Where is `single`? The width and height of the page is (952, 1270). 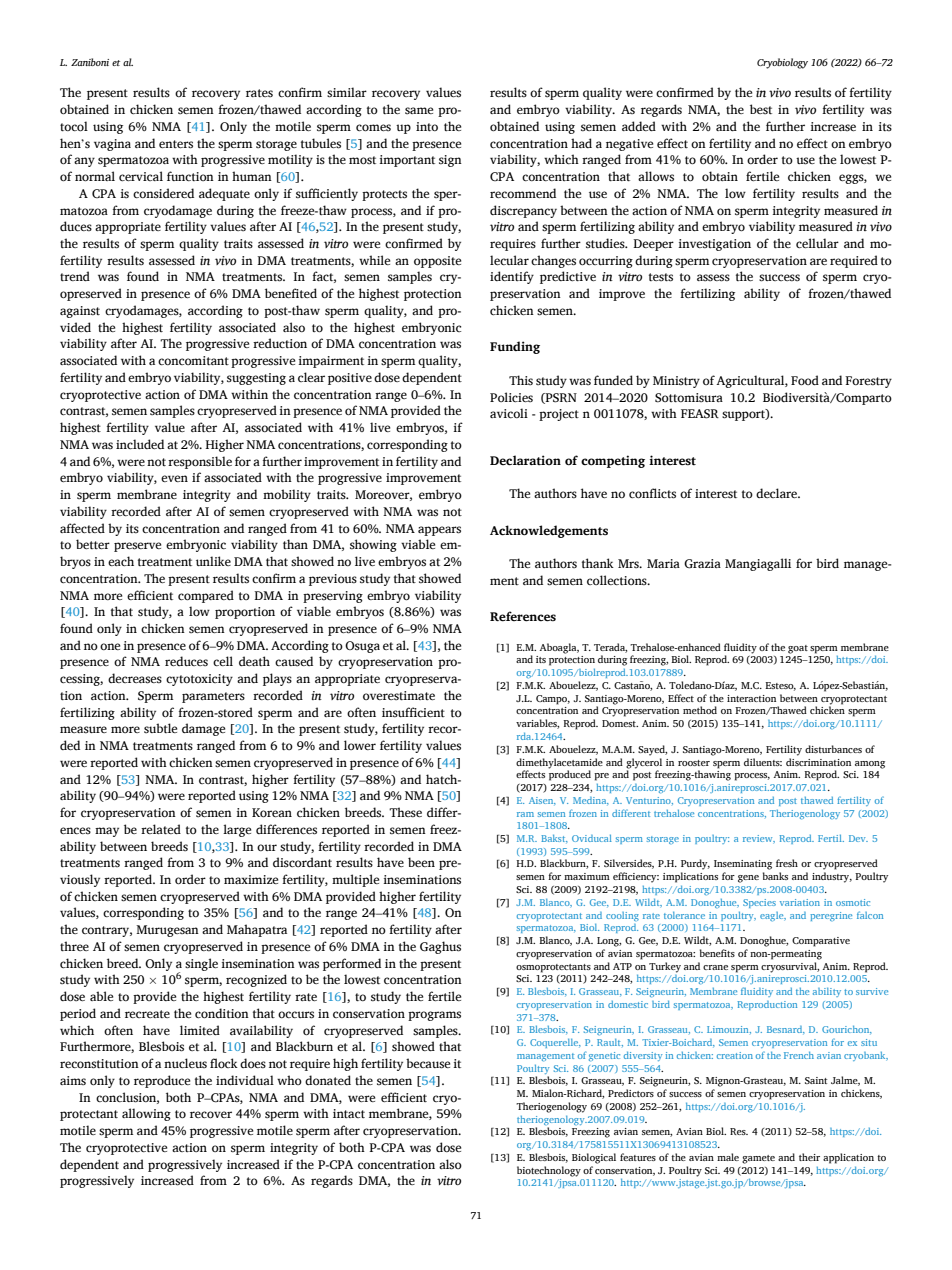 single is located at coordinates (201, 964).
